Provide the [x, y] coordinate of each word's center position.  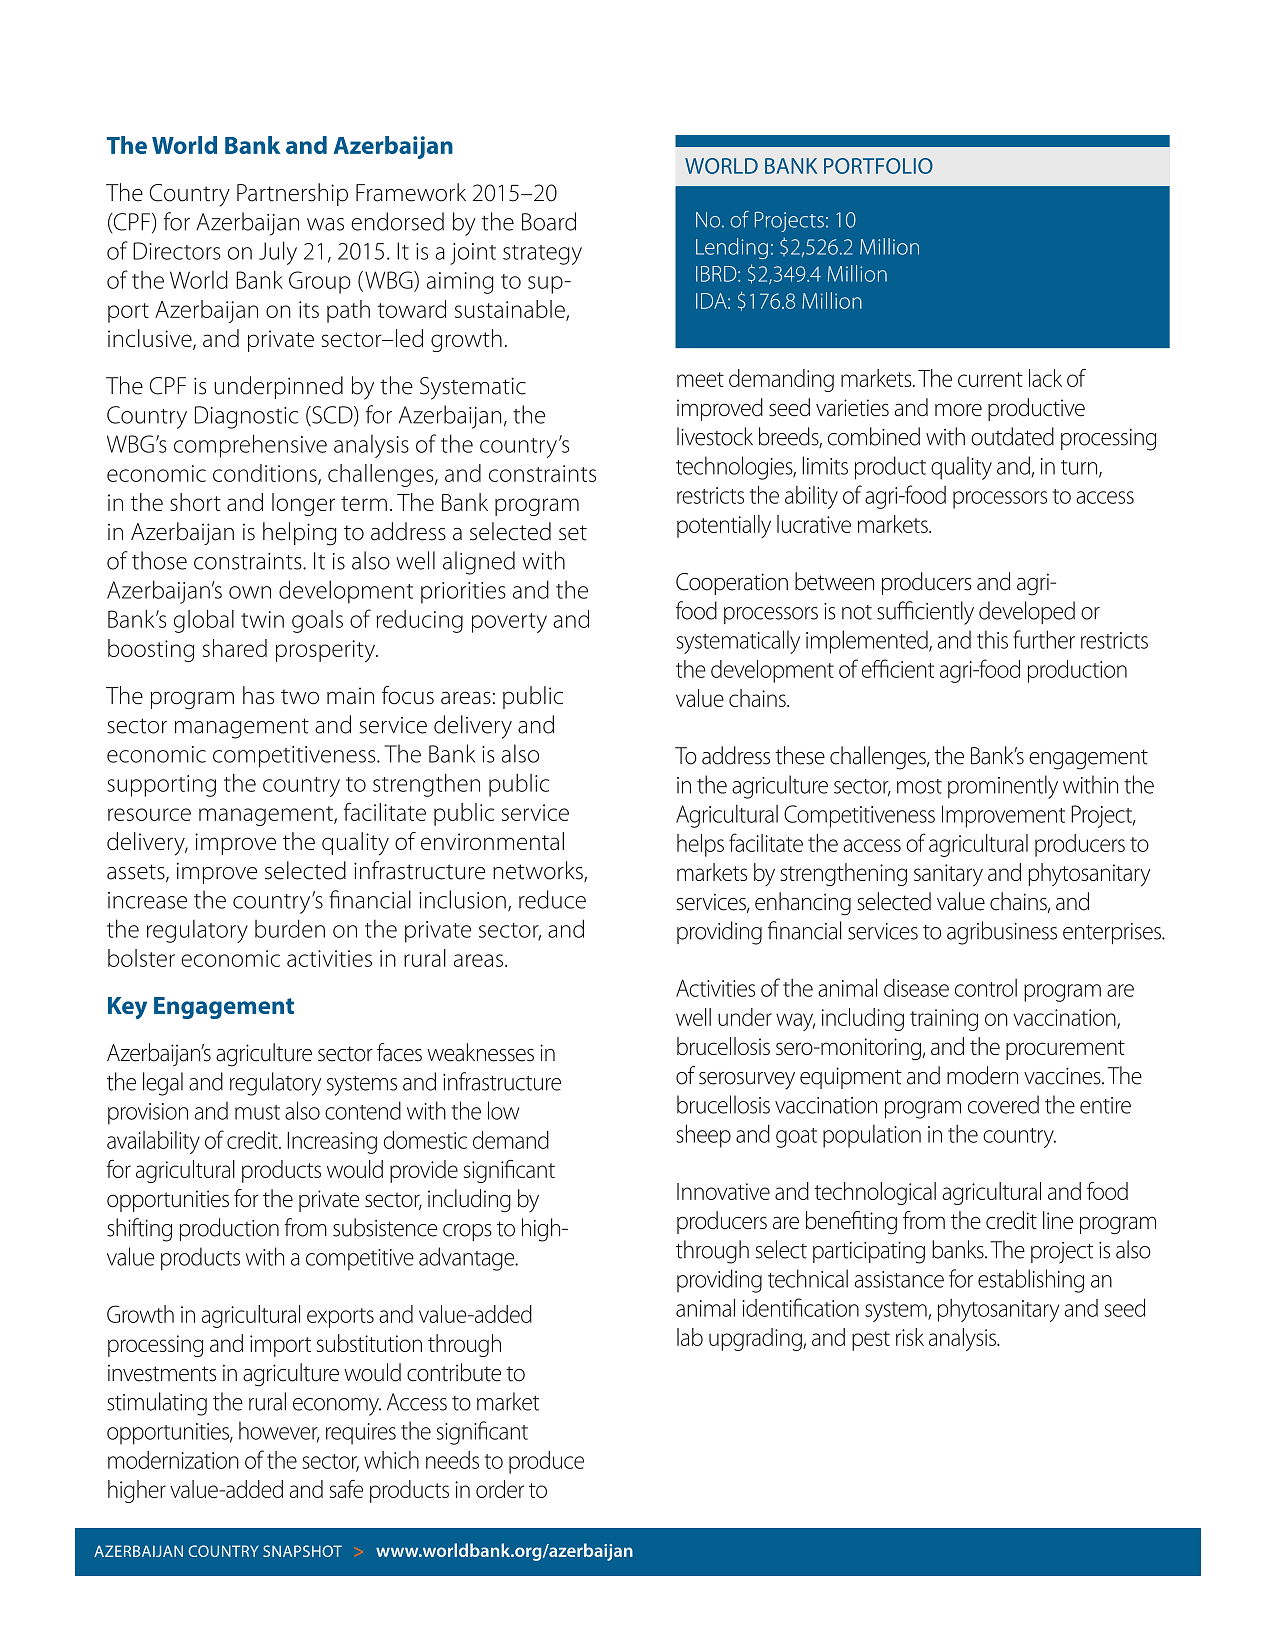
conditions [266, 474]
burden [290, 928]
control [986, 988]
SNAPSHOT [302, 1551]
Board [549, 221]
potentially [724, 526]
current [990, 379]
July [278, 253]
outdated [1012, 436]
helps [700, 845]
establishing [1031, 1281]
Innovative [723, 1191]
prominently [1003, 787]
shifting [139, 1230]
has [258, 695]
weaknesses [480, 1052]
